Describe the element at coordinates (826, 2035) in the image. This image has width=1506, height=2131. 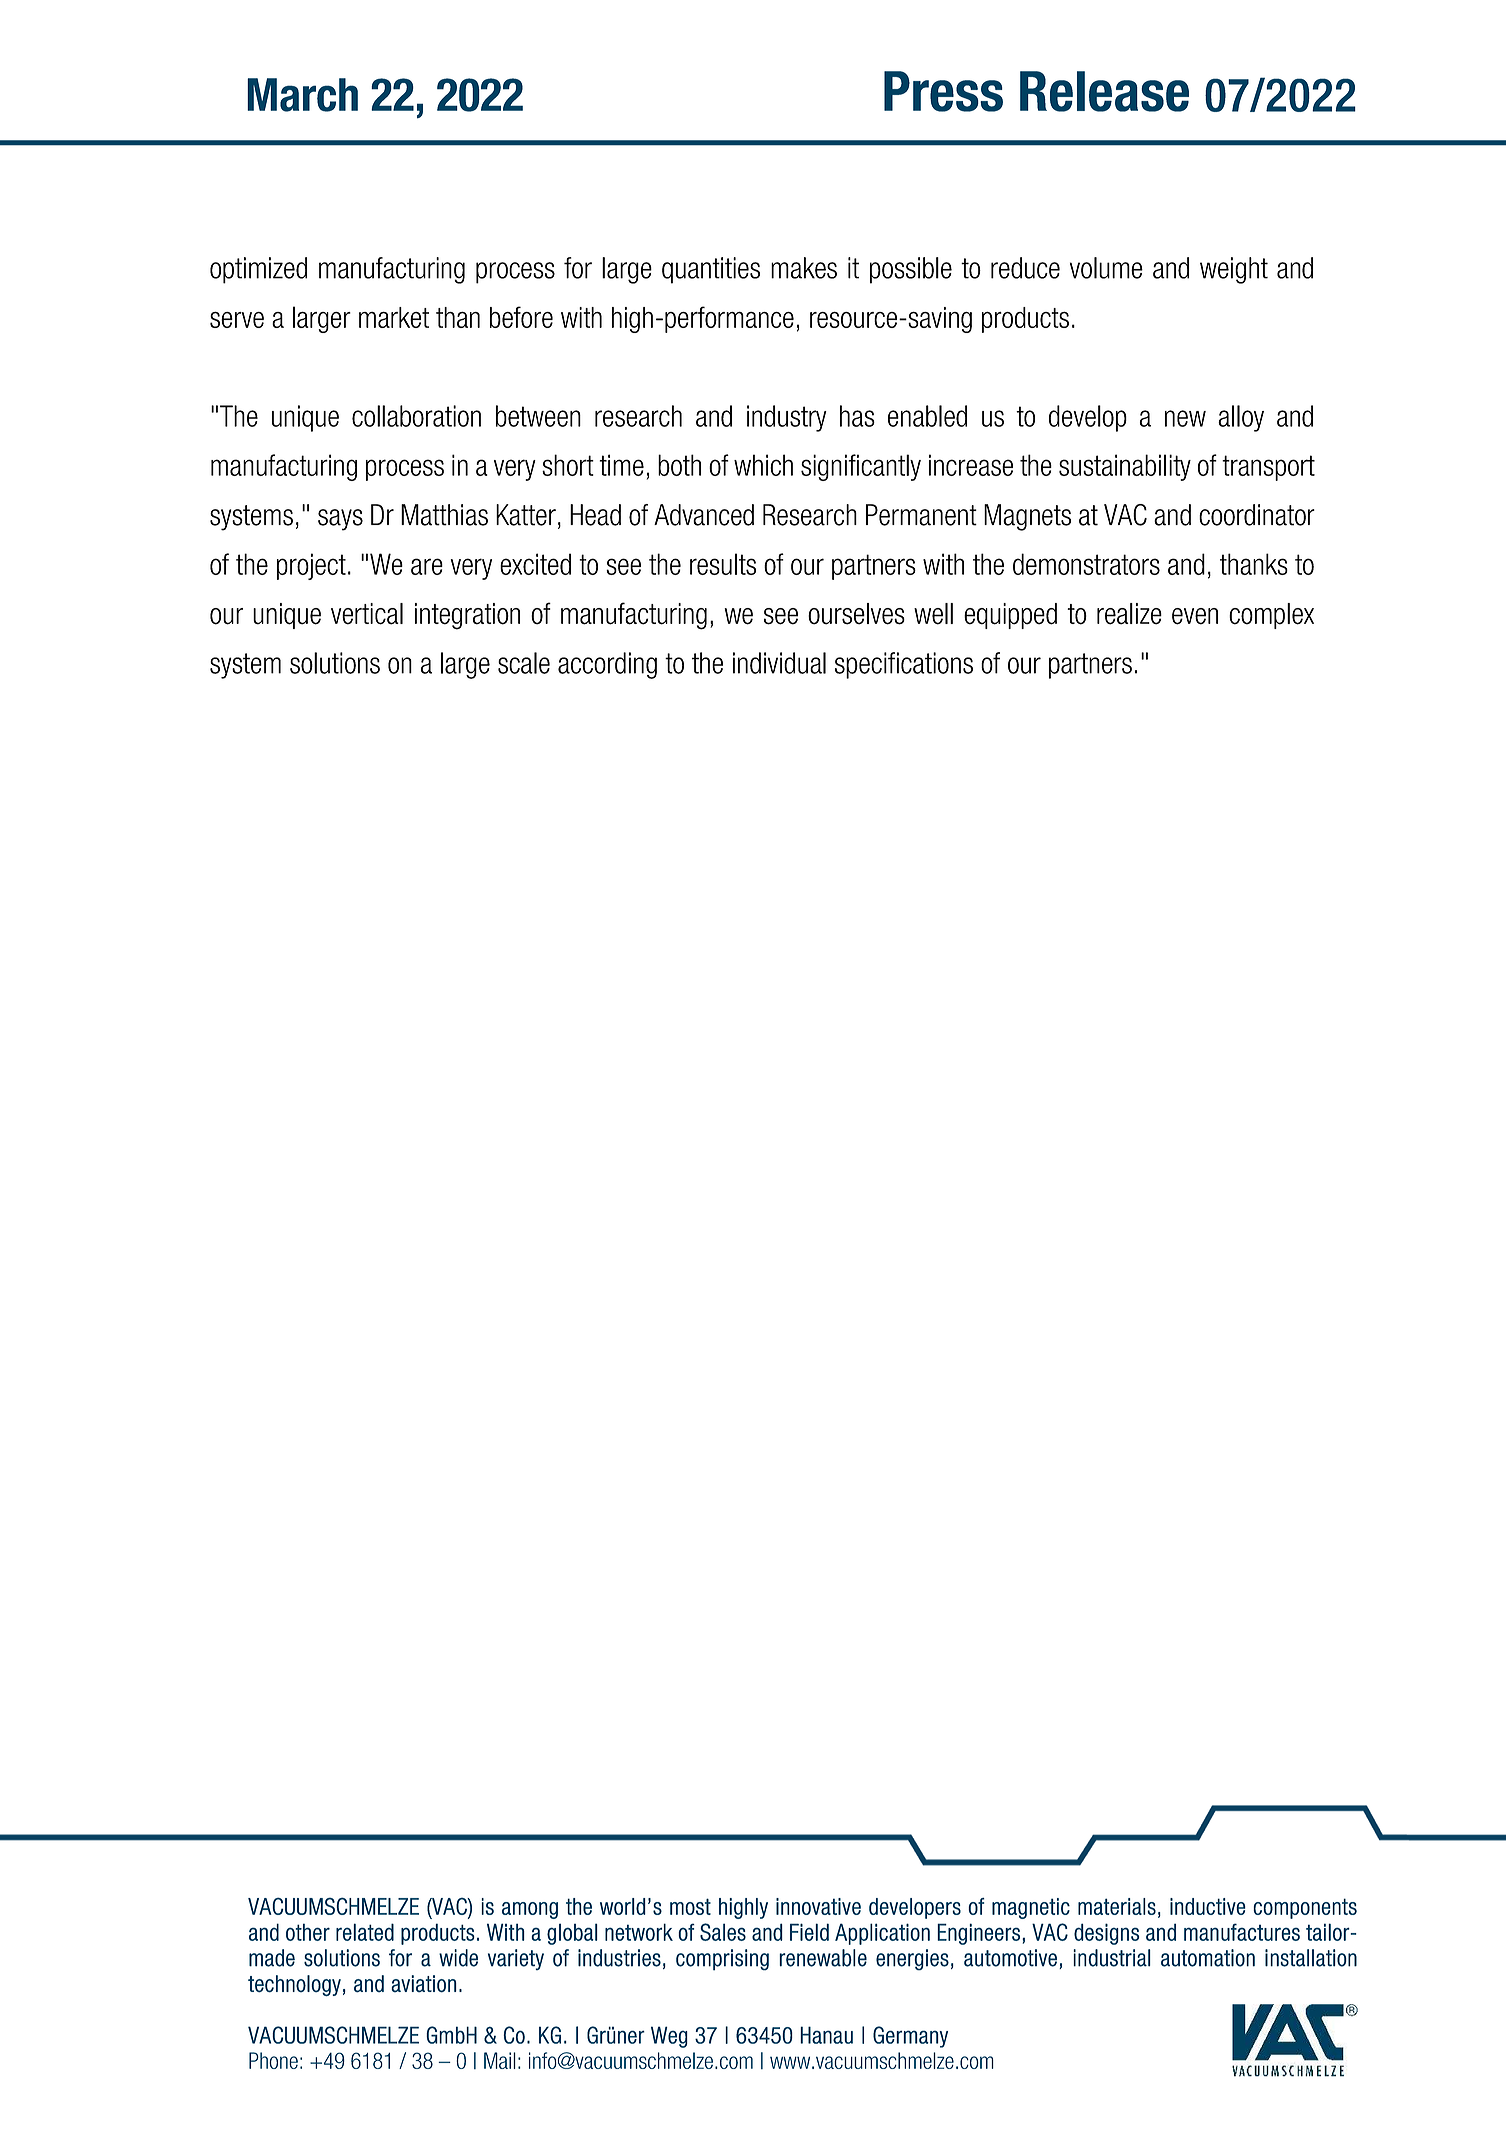
I see `Hanau` at that location.
